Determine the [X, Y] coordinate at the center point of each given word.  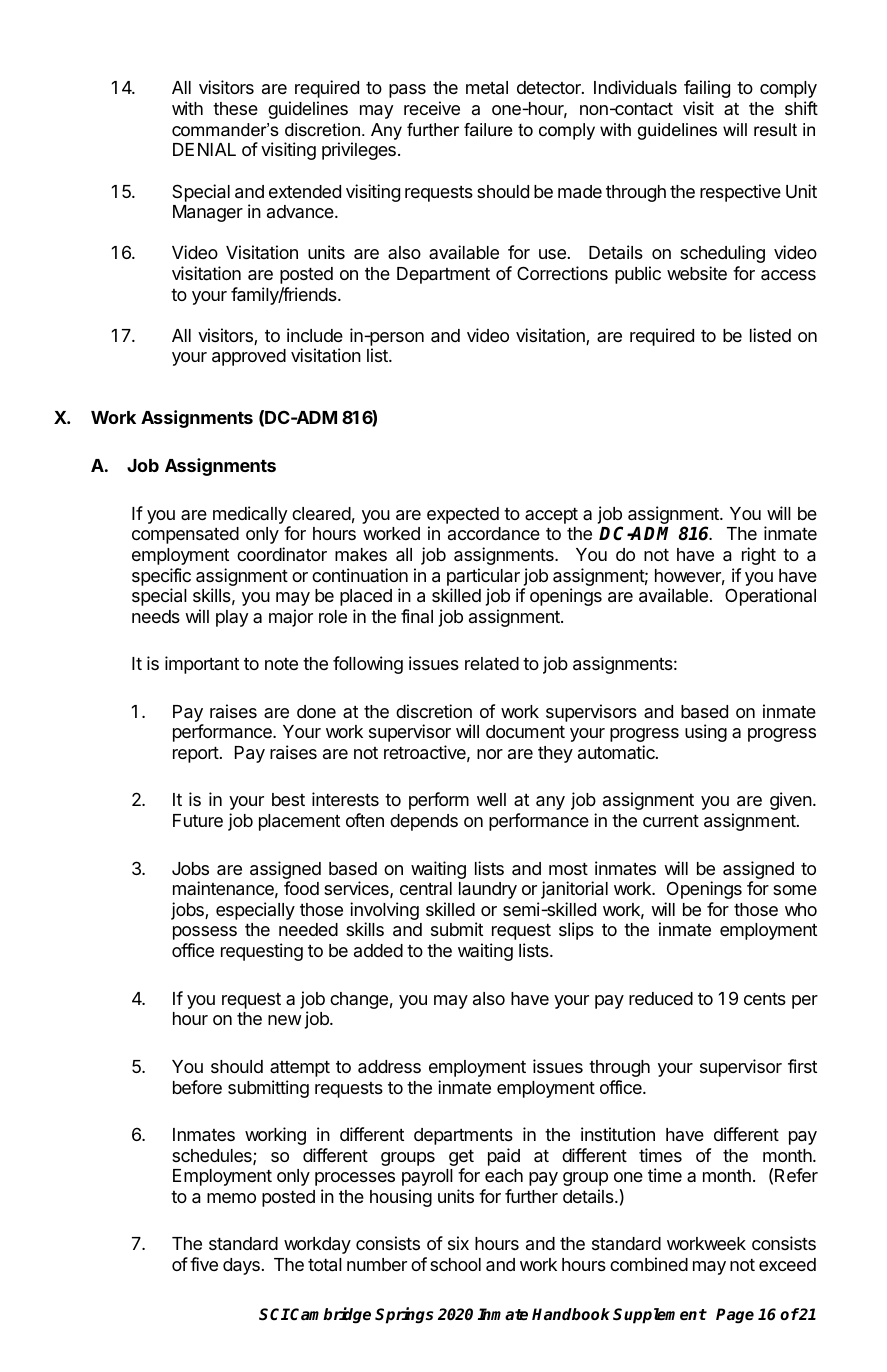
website [697, 273]
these [235, 108]
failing [707, 89]
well [491, 799]
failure [488, 130]
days [241, 1266]
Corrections [562, 273]
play [232, 618]
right [759, 556]
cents [765, 999]
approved [249, 357]
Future [198, 820]
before [197, 1087]
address [389, 1067]
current [671, 821]
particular [483, 577]
